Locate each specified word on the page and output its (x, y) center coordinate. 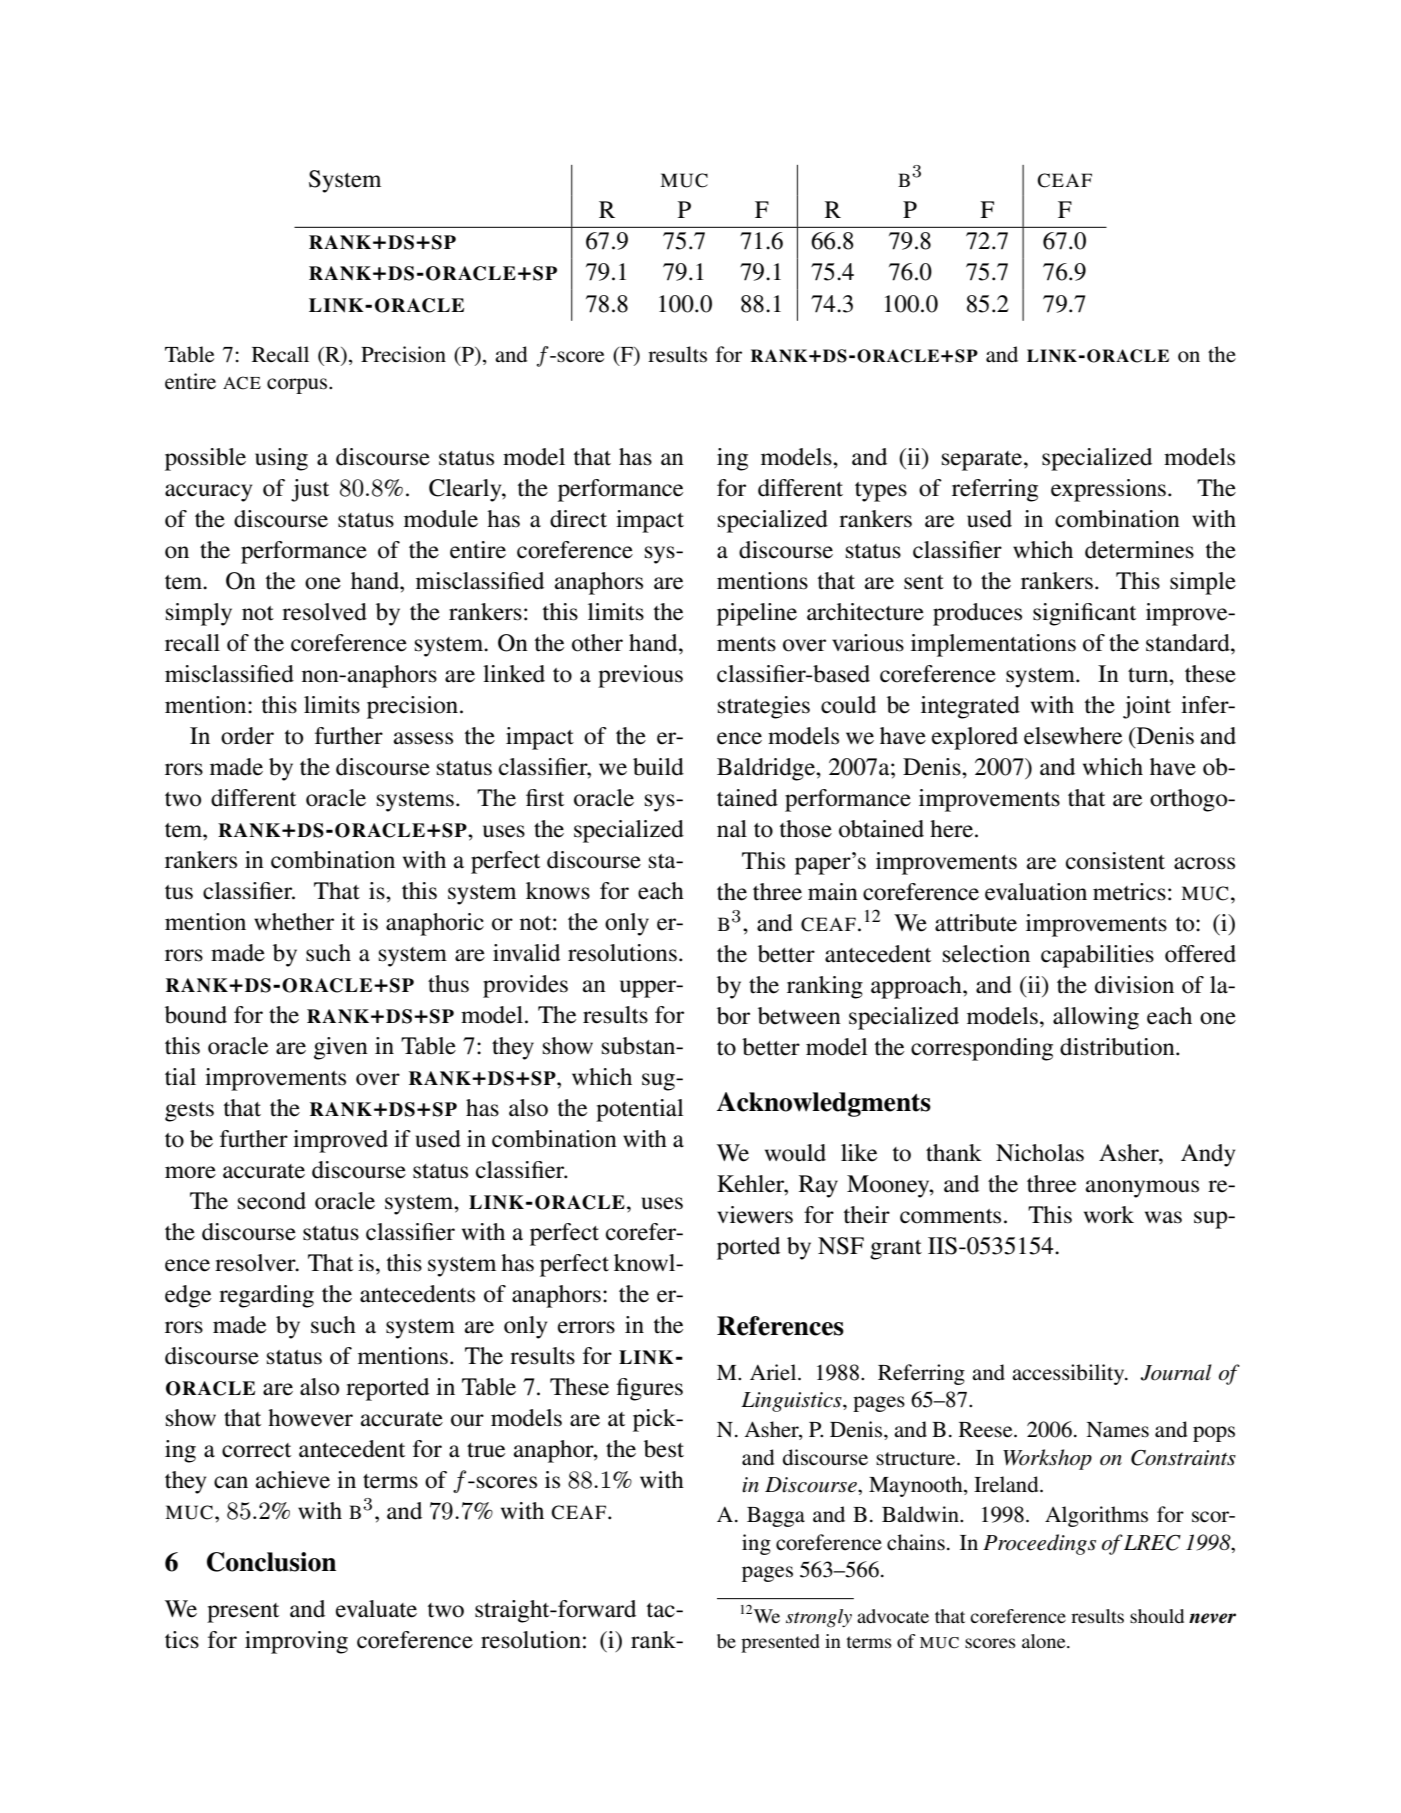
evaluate (376, 1609)
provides (525, 986)
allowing (1096, 1018)
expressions (1108, 490)
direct (578, 519)
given (341, 1048)
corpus (298, 386)
